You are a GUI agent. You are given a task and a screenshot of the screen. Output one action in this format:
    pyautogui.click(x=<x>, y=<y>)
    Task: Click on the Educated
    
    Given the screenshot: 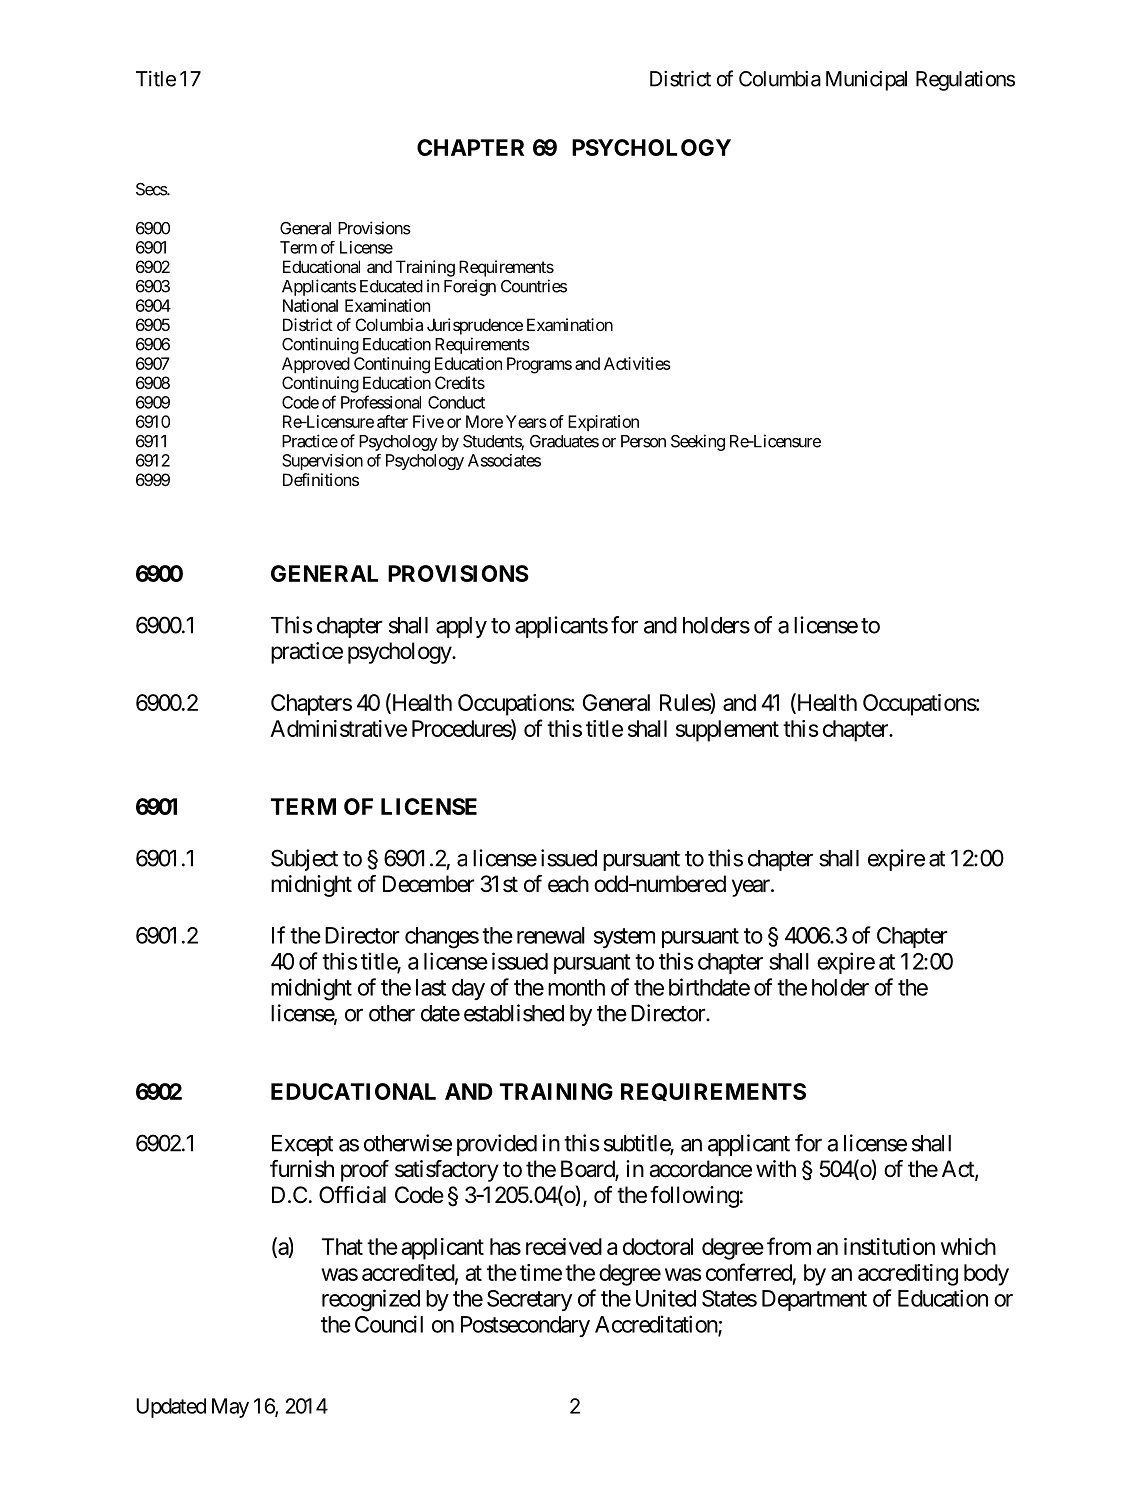 What is the action you would take?
    pyautogui.click(x=391, y=286)
